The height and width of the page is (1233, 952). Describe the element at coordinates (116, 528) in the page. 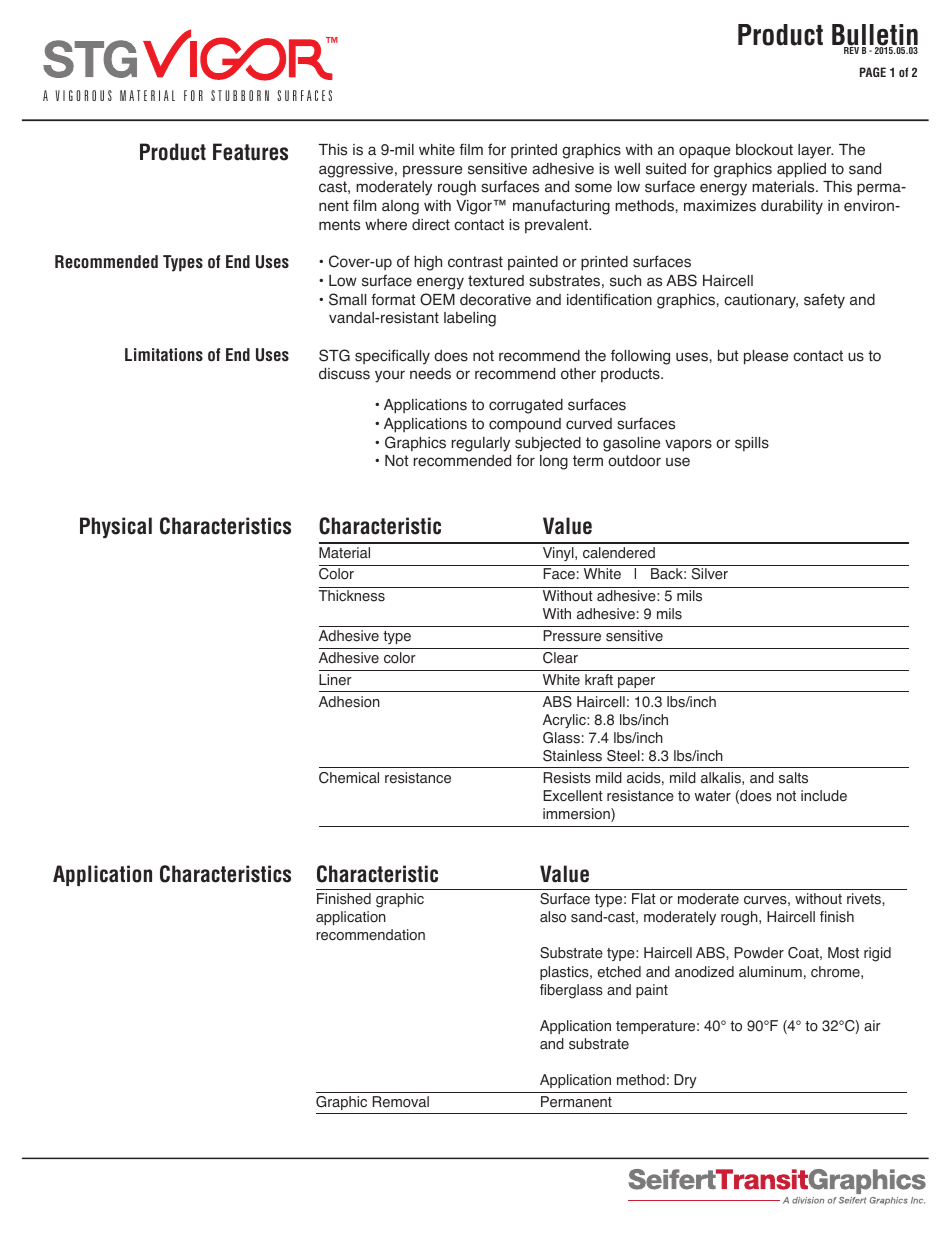

I see `Physical` at that location.
